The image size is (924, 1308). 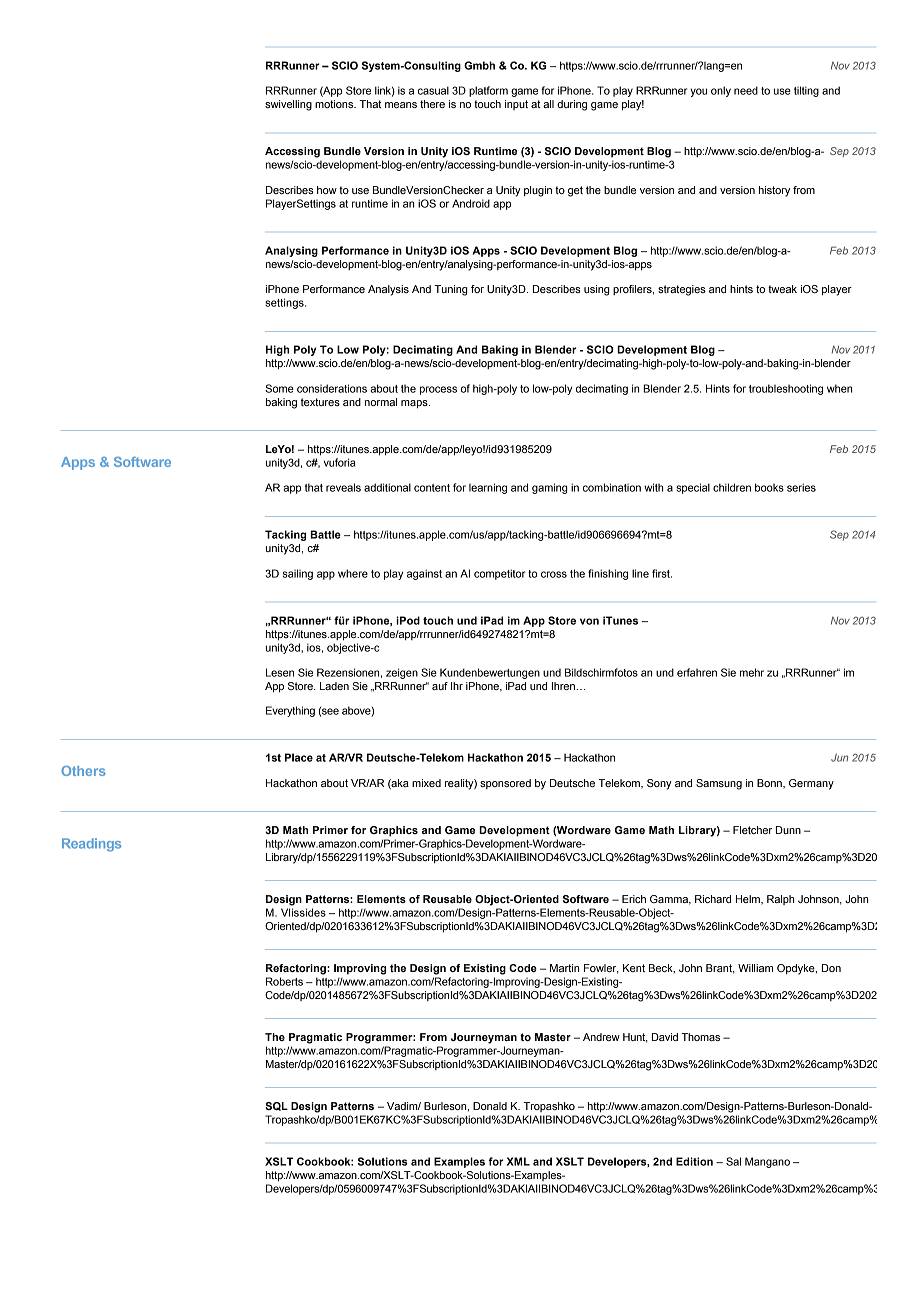 What do you see at coordinates (284, 981) in the document?
I see `Roberts` at bounding box center [284, 981].
